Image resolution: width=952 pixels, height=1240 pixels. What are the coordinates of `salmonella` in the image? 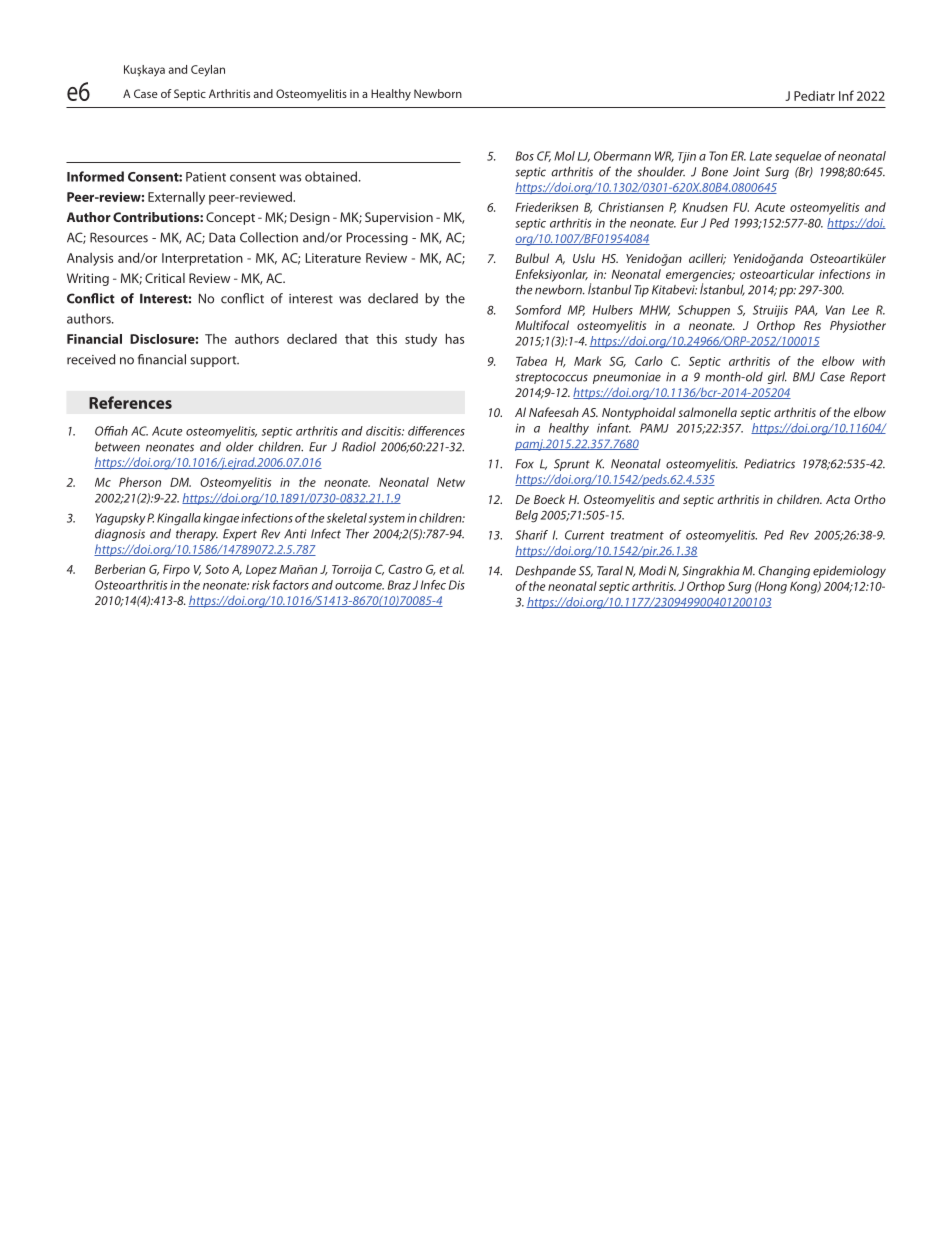 It's located at (707, 412).
